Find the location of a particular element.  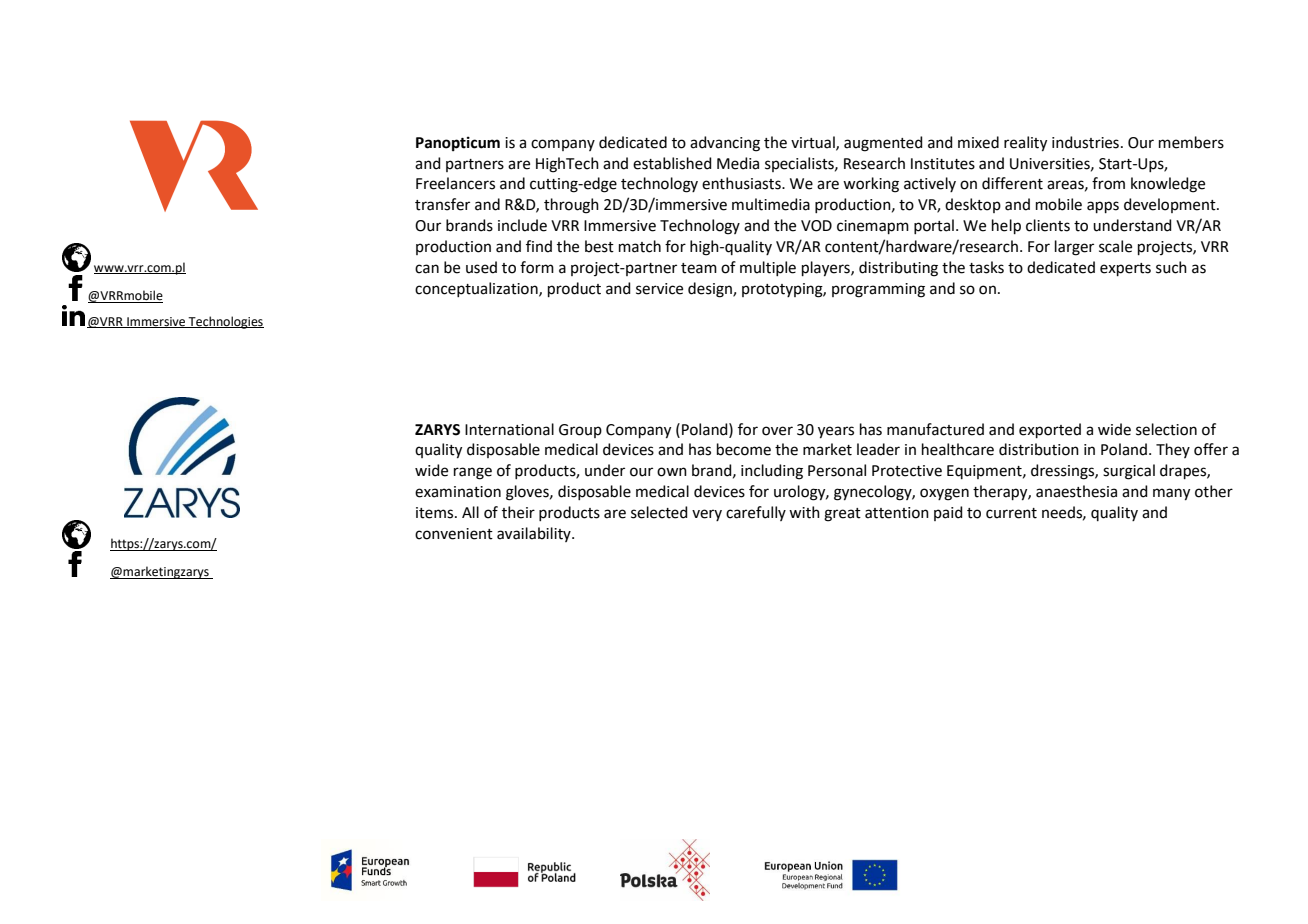

experts is located at coordinates (1125, 269).
